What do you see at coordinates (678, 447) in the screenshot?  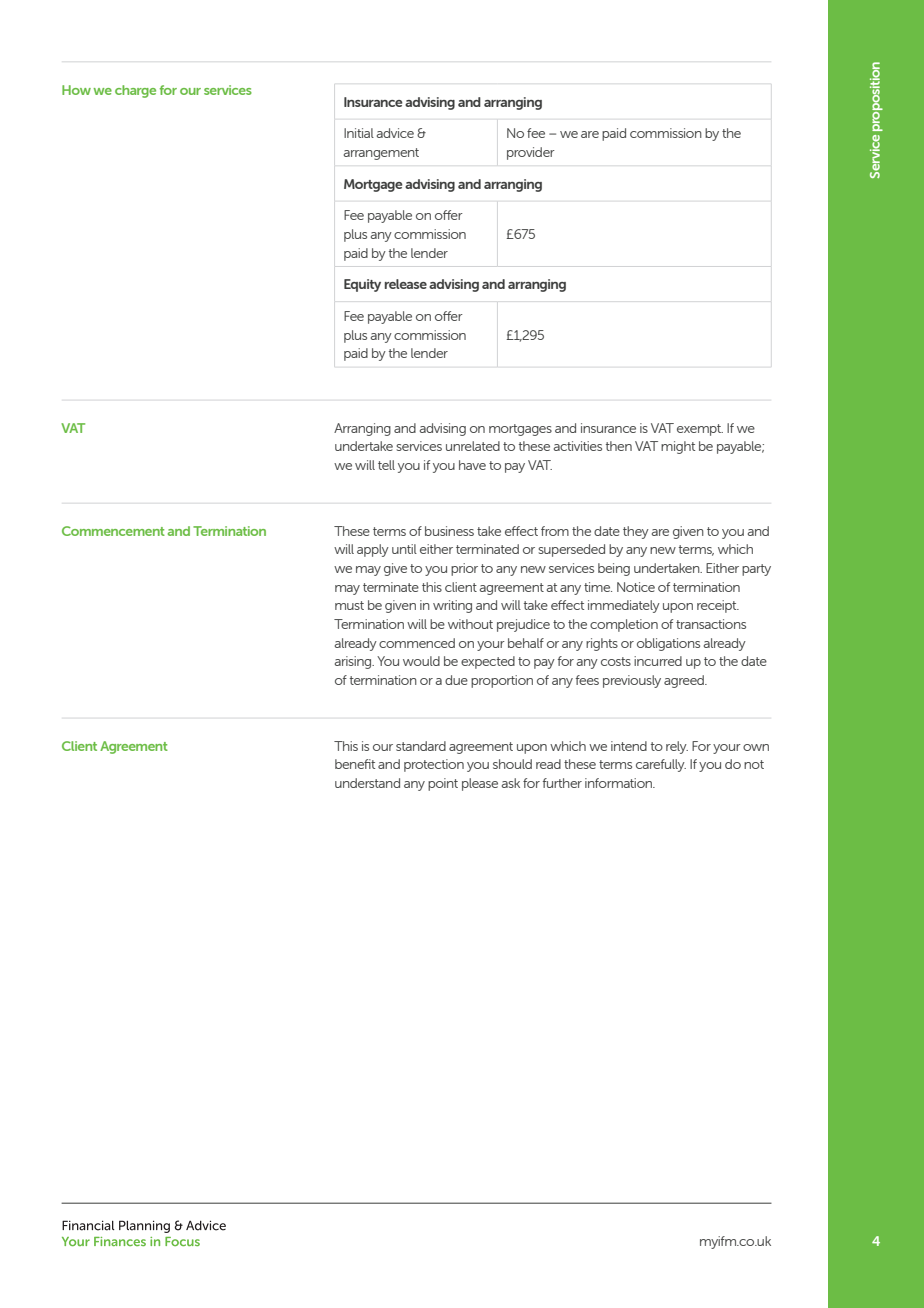 I see `might` at bounding box center [678, 447].
